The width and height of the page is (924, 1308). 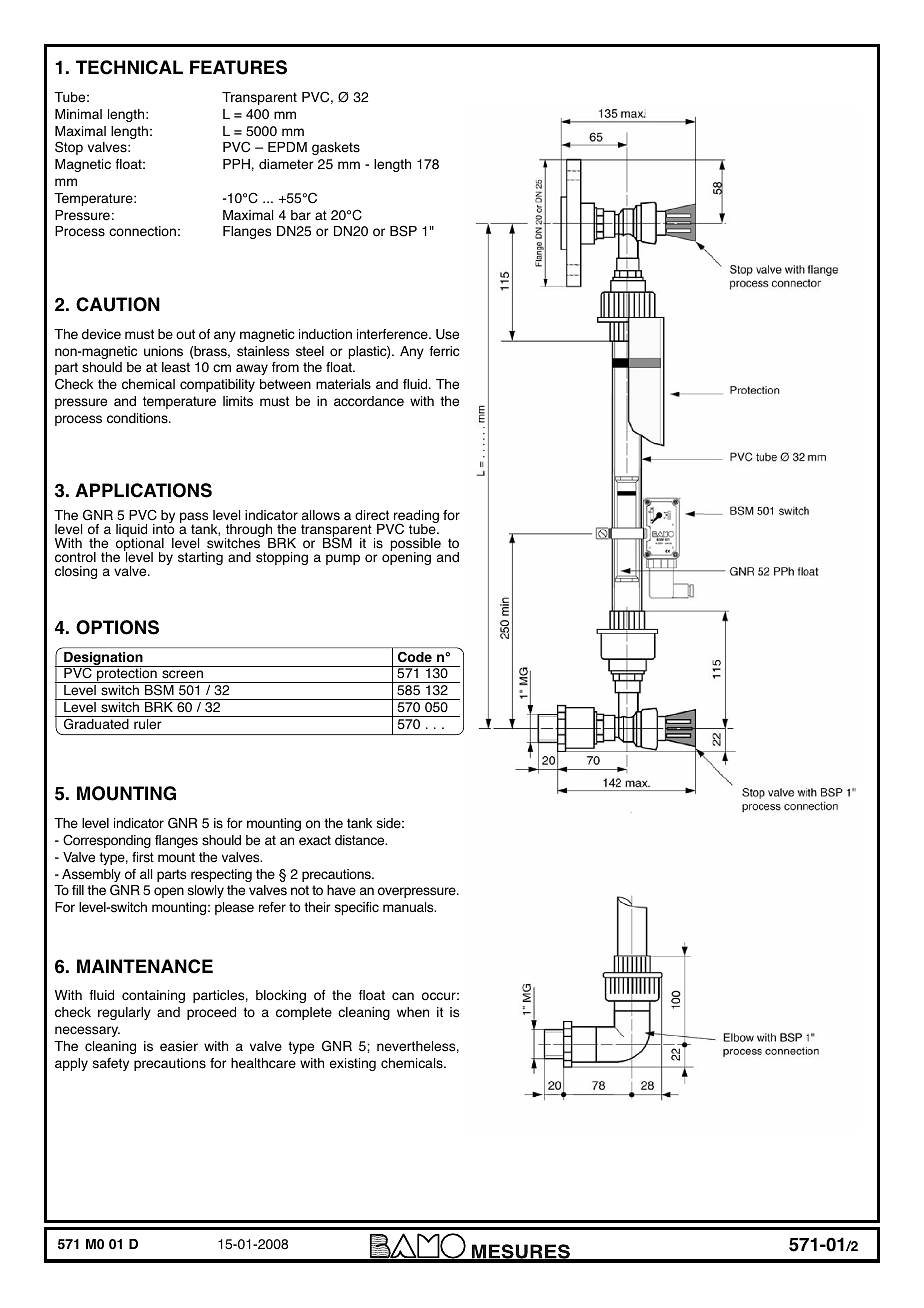 What do you see at coordinates (129, 67) in the page?
I see `TECHNICAL` at bounding box center [129, 67].
